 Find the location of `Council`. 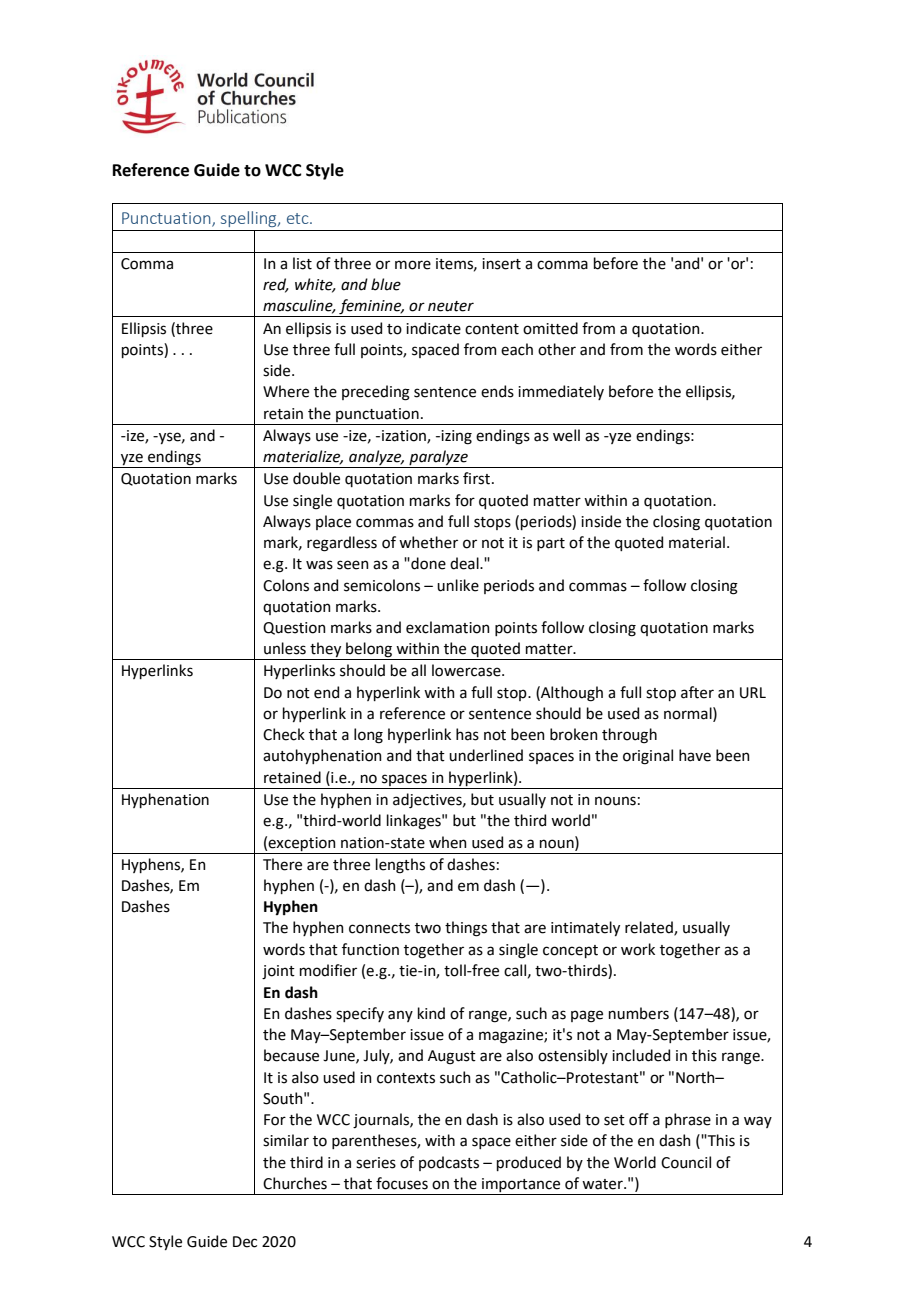

Council is located at coordinates (686, 1162).
